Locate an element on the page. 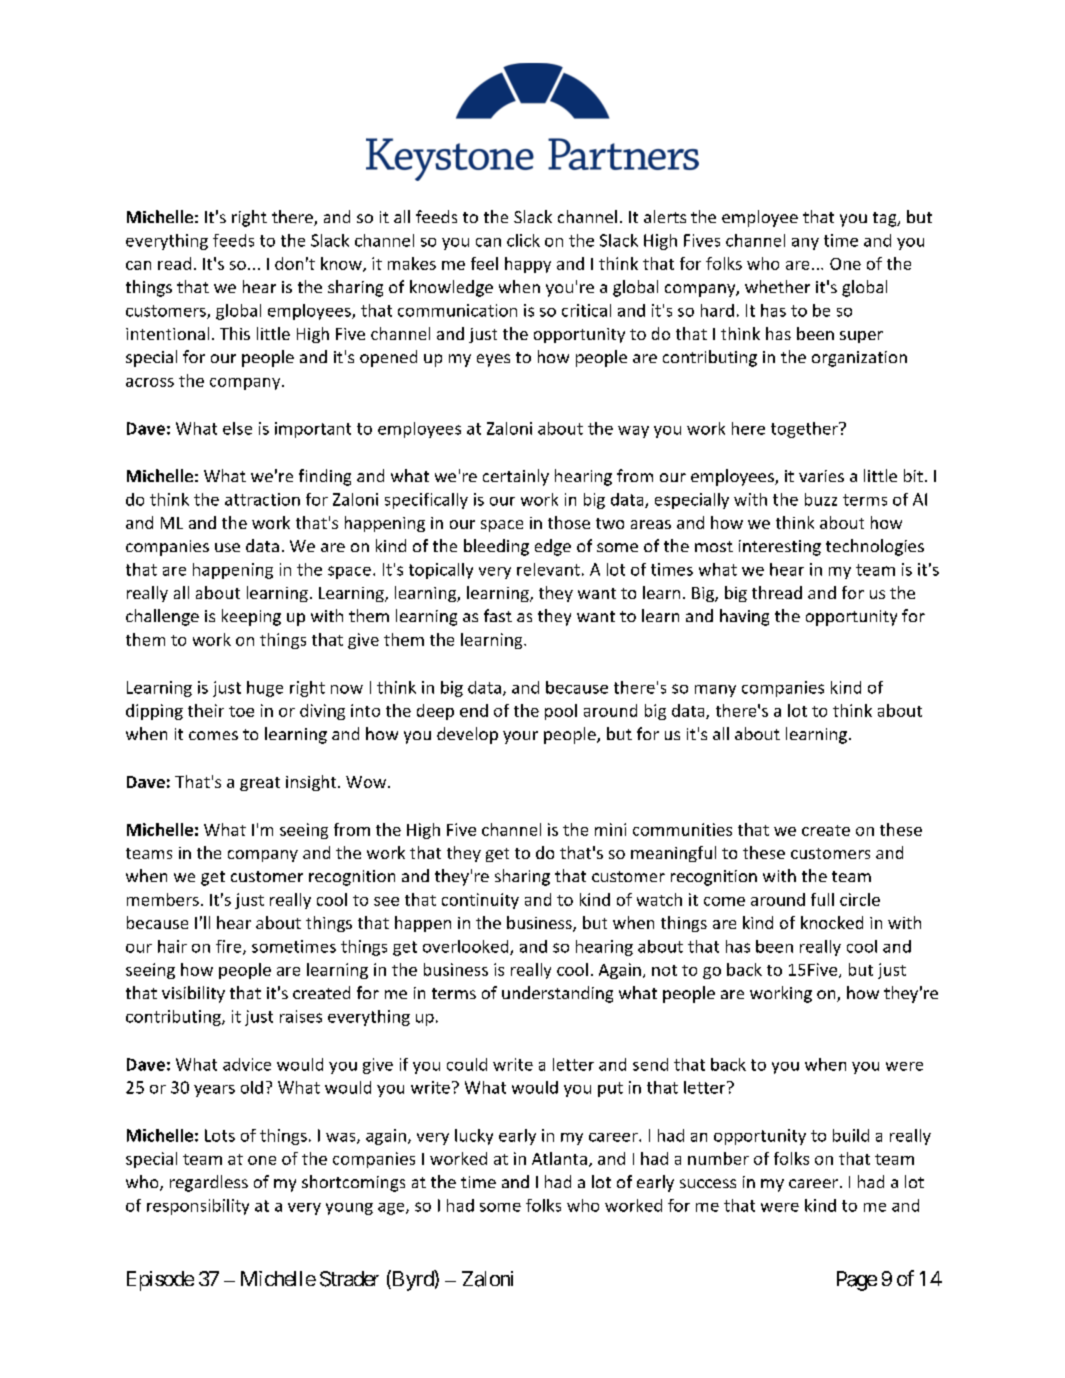 The width and height of the page is (1065, 1378). buzz is located at coordinates (821, 499).
